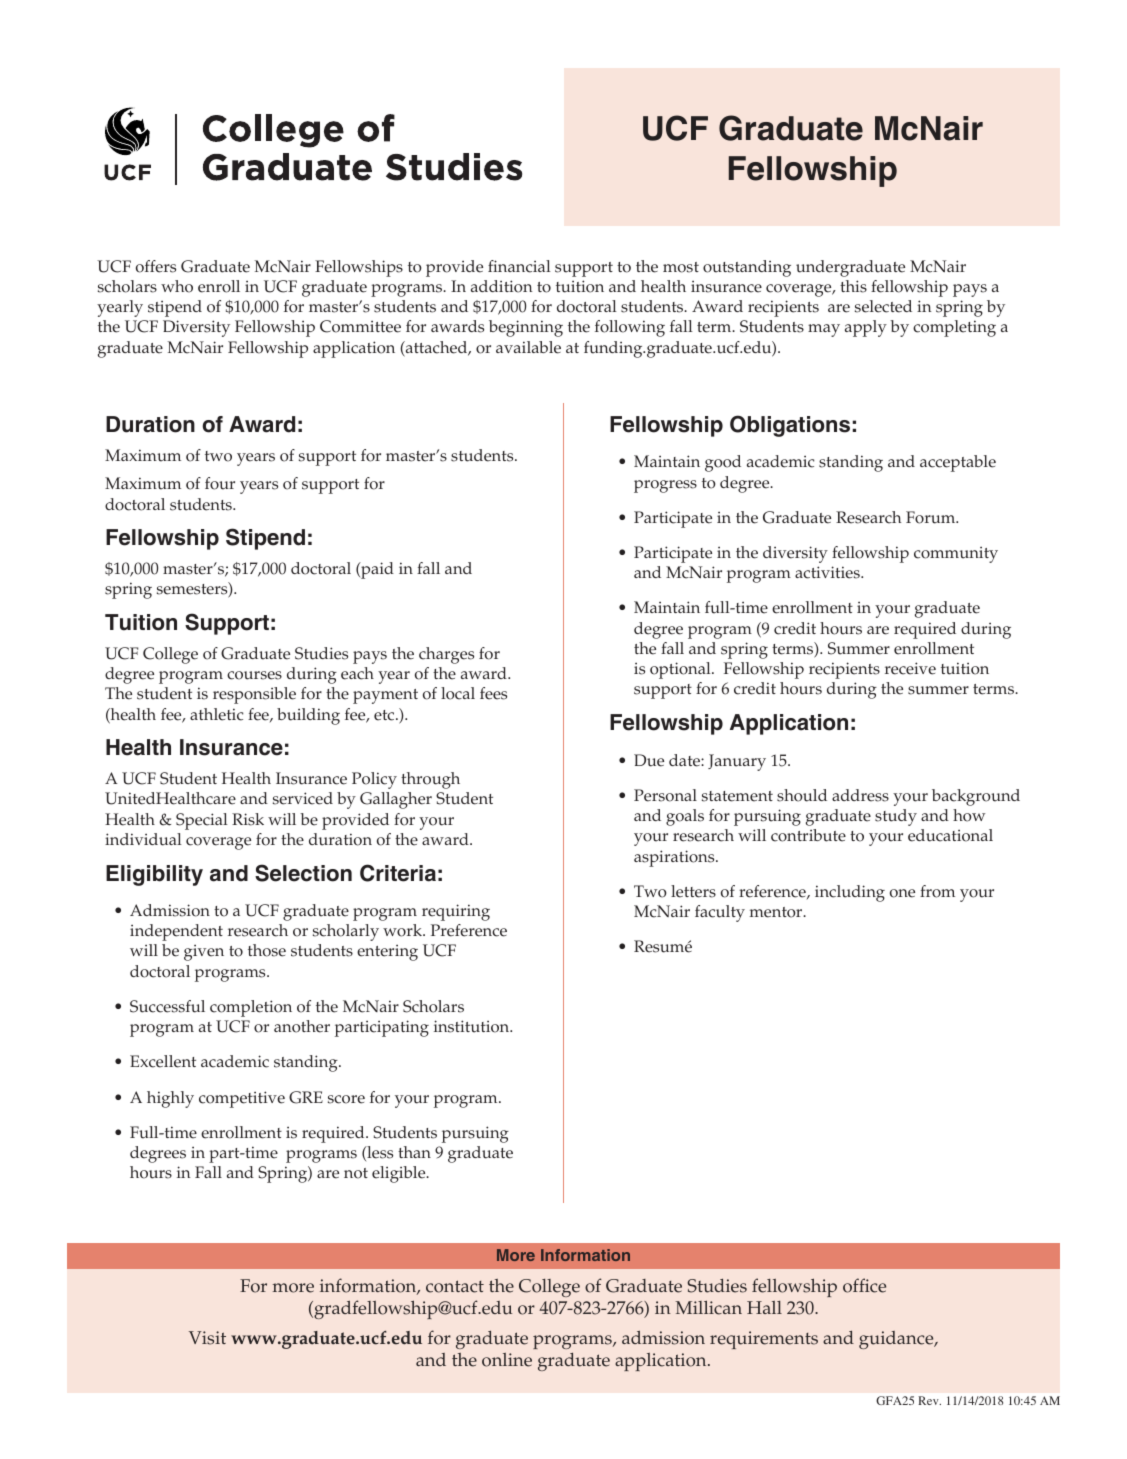 This image has width=1127, height=1459. Describe the element at coordinates (526, 328) in the image. I see `beginning` at that location.
